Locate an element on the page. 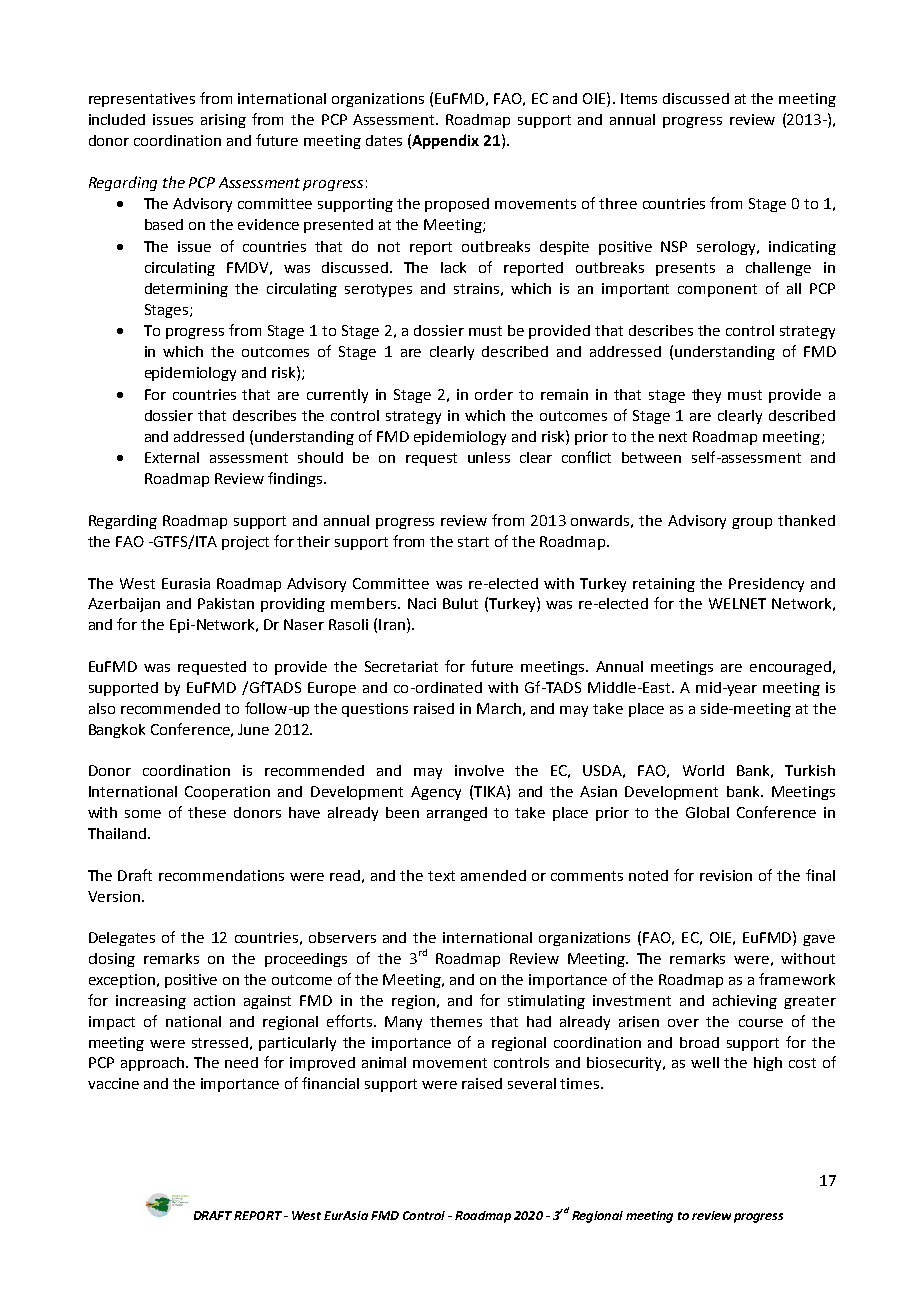  Items is located at coordinates (639, 98).
